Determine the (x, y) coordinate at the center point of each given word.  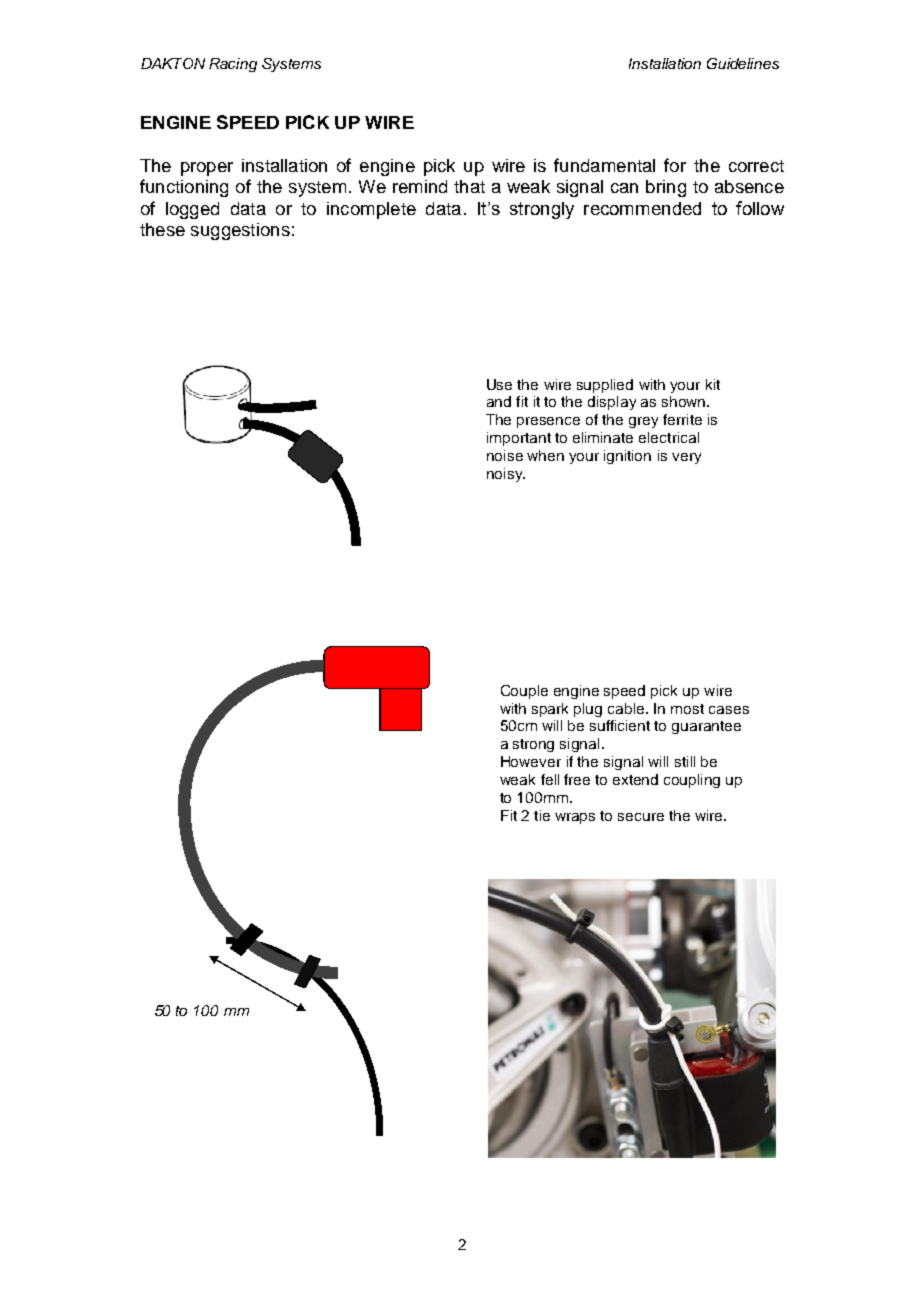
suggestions (240, 231)
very (686, 458)
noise (505, 455)
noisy (506, 475)
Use (499, 384)
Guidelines (743, 63)
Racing (233, 65)
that (469, 186)
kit (713, 384)
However (531, 761)
